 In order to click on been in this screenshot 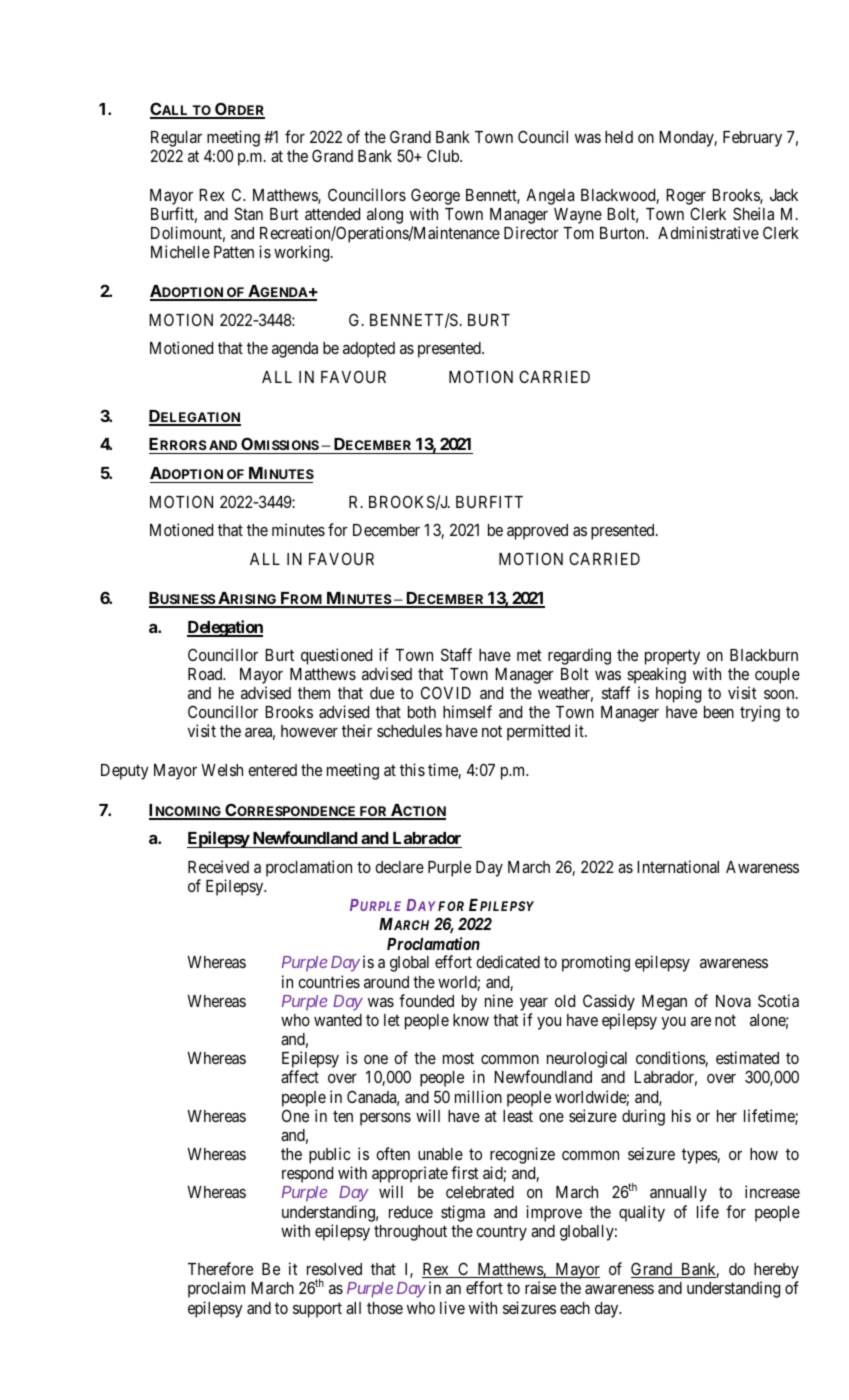, I will do `click(719, 712)`.
